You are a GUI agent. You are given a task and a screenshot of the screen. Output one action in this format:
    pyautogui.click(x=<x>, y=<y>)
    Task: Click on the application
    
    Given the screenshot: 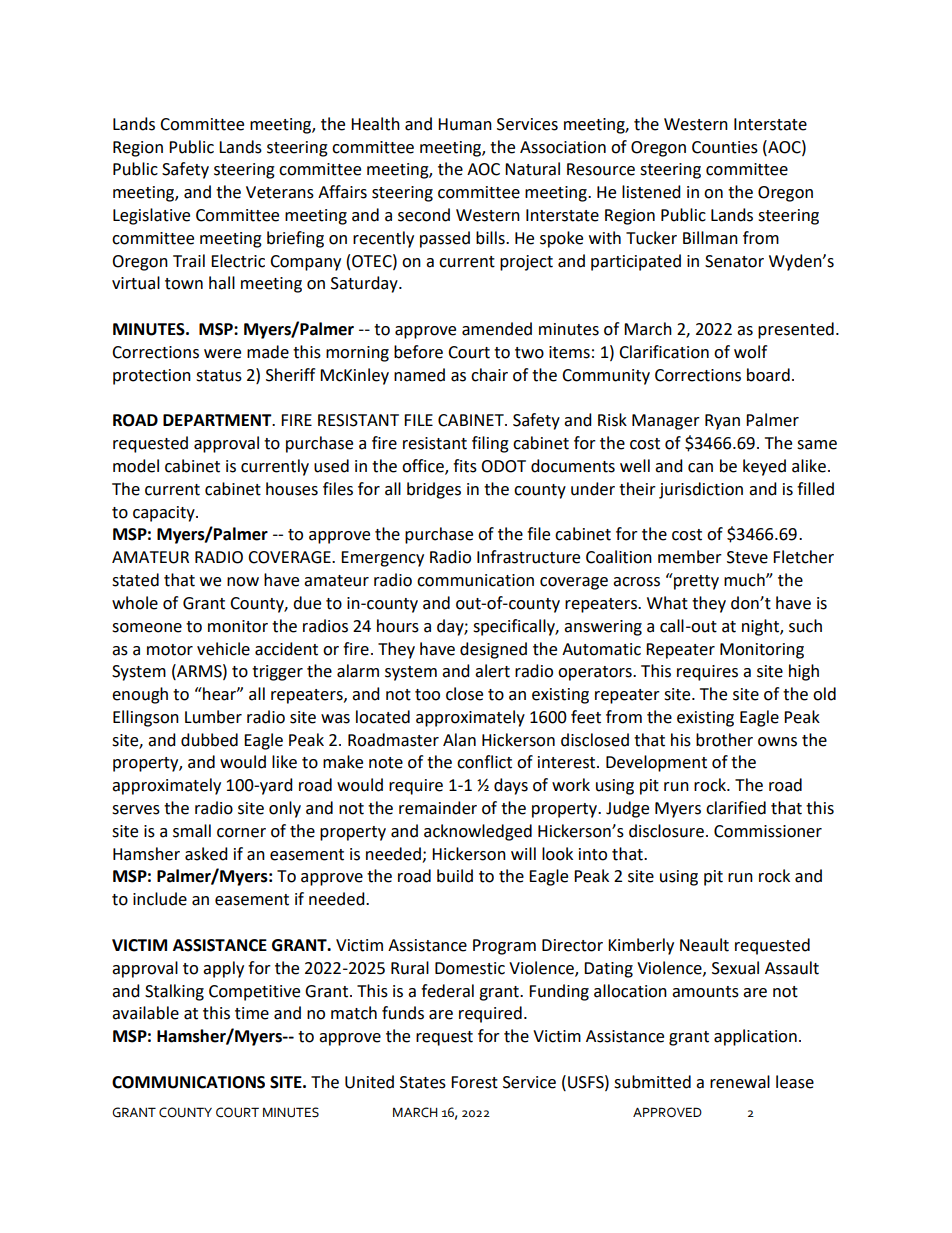 What is the action you would take?
    pyautogui.click(x=755, y=1037)
